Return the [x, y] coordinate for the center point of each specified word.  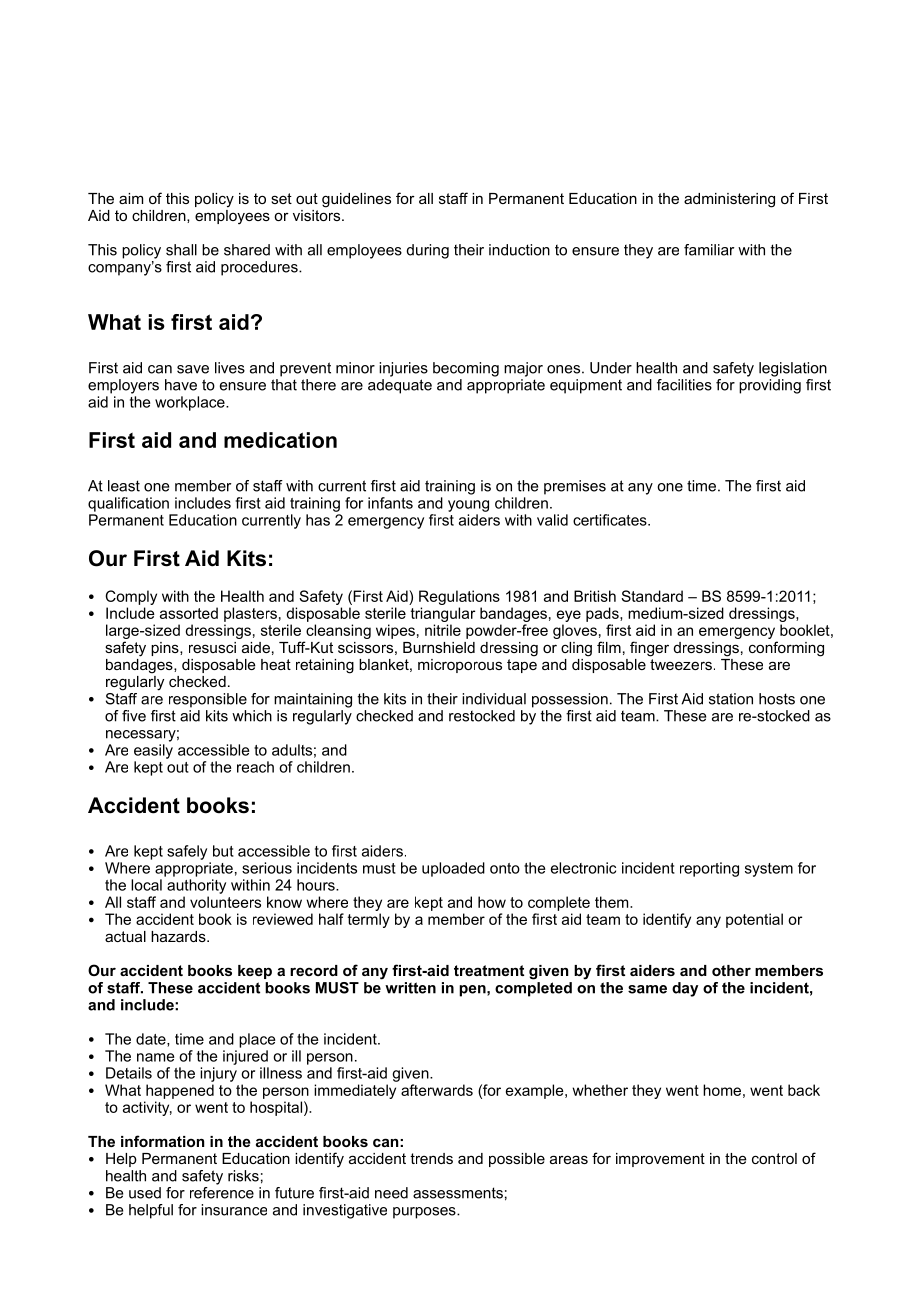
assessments [458, 1193]
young [468, 506]
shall [181, 250]
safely [187, 852]
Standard [652, 596]
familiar [709, 250]
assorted [189, 613]
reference [222, 1191]
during [428, 251]
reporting [709, 869]
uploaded [453, 869]
